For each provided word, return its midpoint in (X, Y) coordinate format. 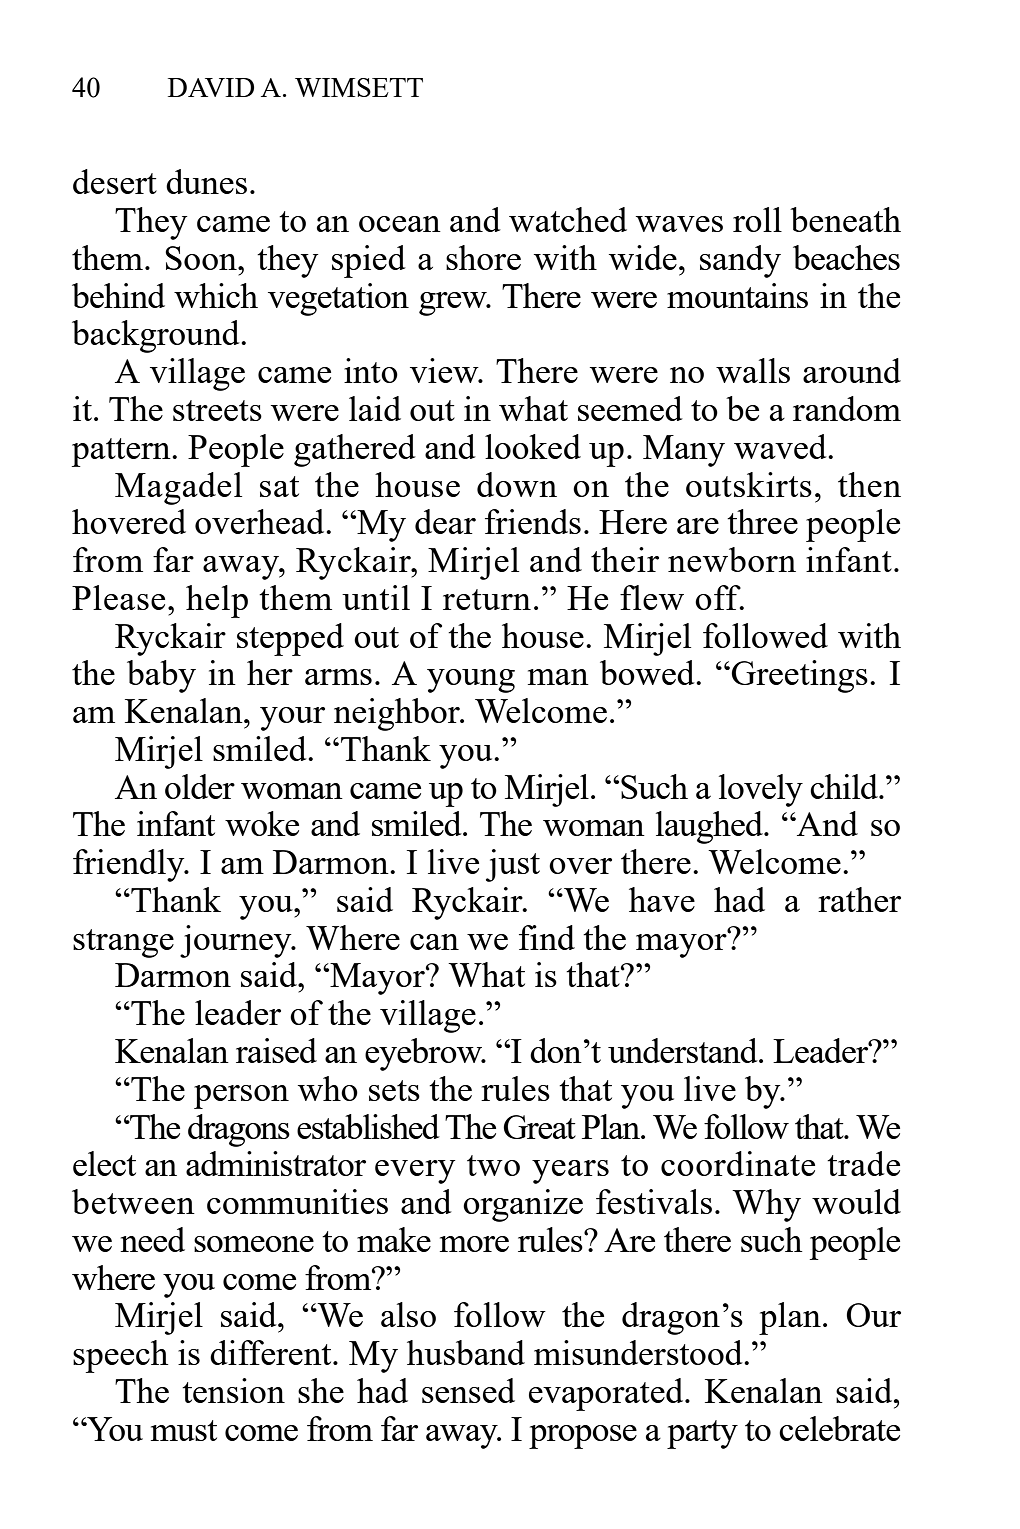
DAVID (211, 87)
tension (233, 1390)
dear (445, 521)
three (762, 521)
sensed (468, 1390)
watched (568, 219)
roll (757, 219)
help (217, 601)
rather (859, 899)
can (434, 942)
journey (237, 941)
